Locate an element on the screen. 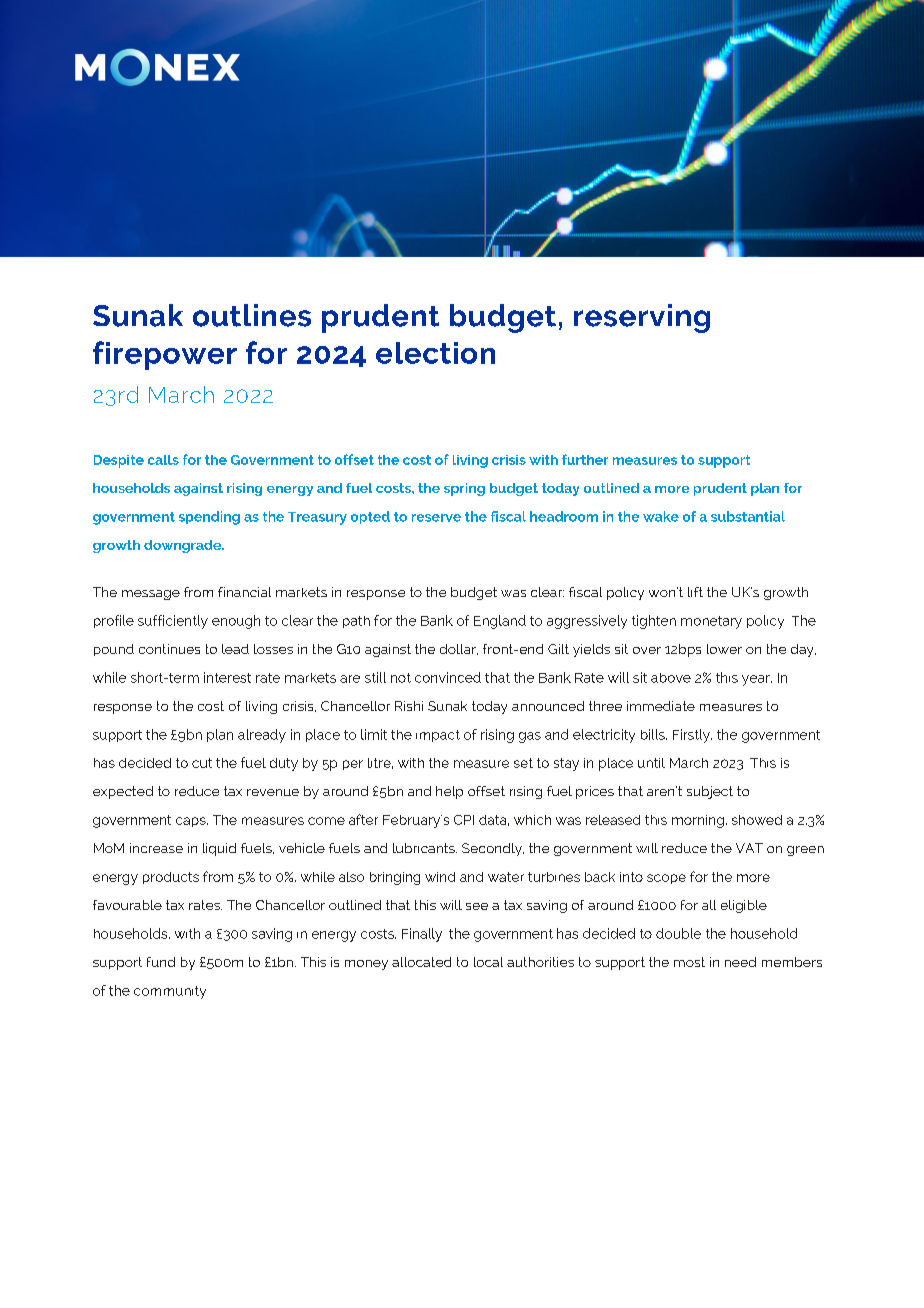  Firstly is located at coordinates (692, 736).
